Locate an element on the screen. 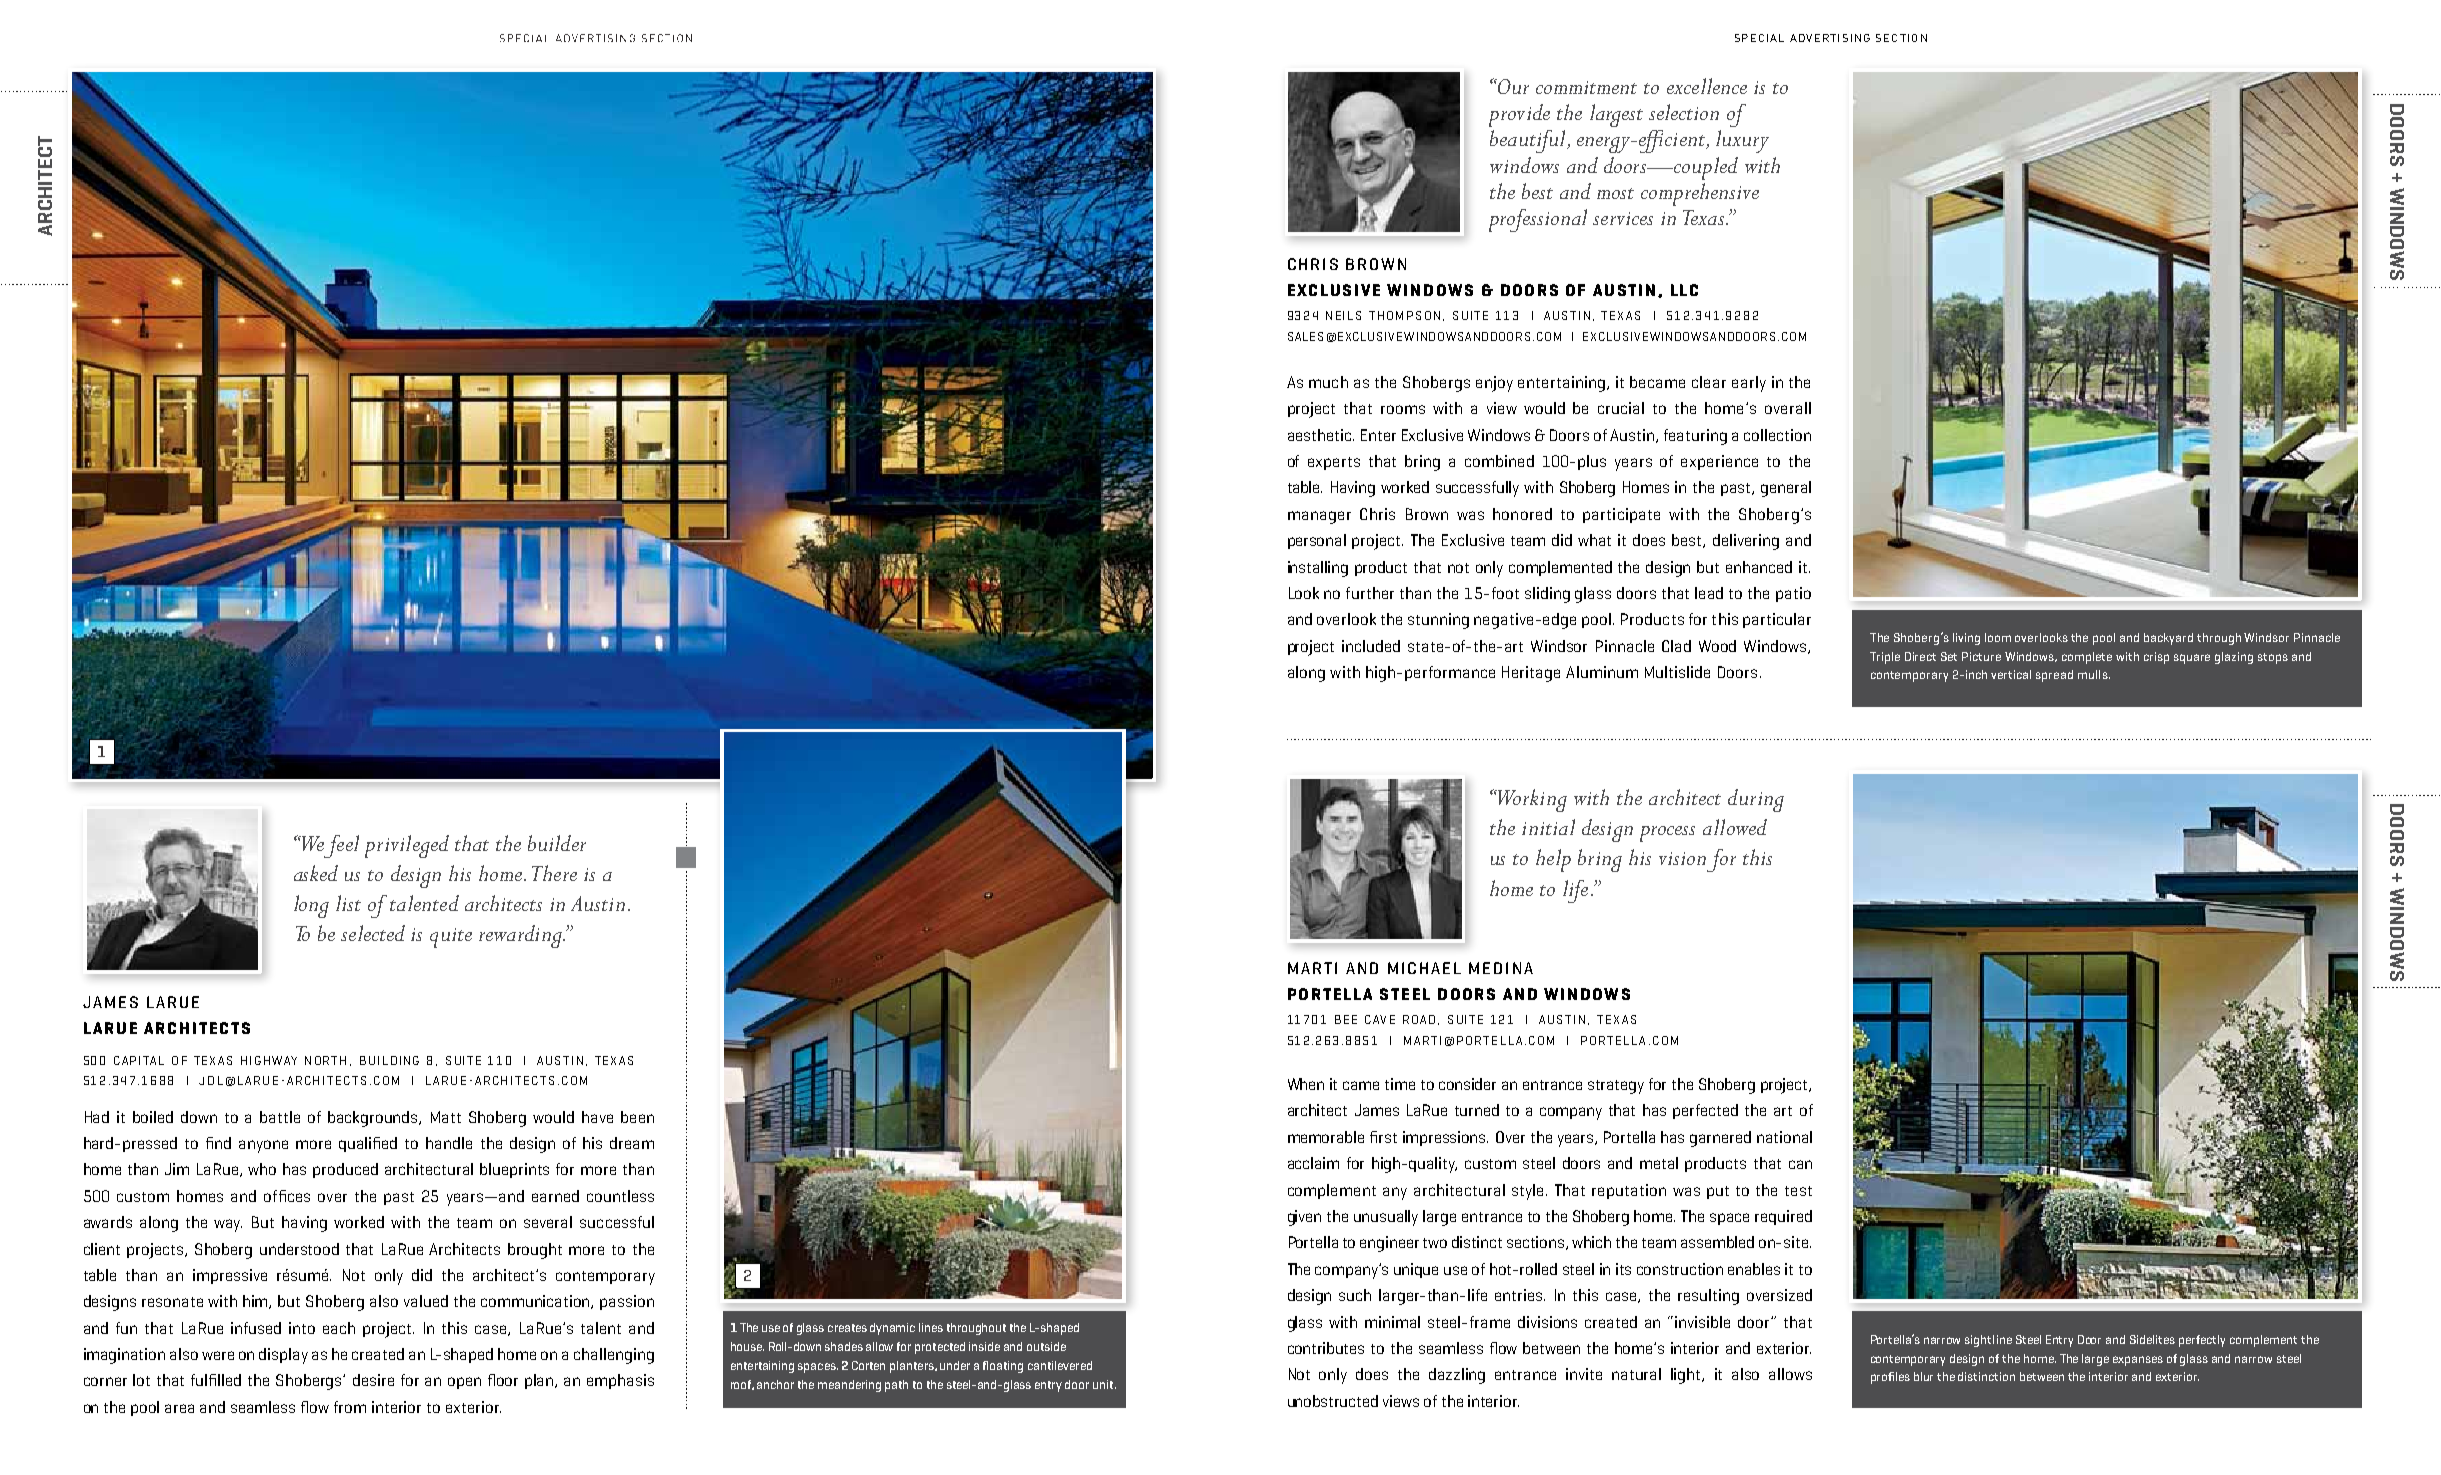 Image resolution: width=2441 pixels, height=1475 pixels. loom is located at coordinates (1998, 637).
